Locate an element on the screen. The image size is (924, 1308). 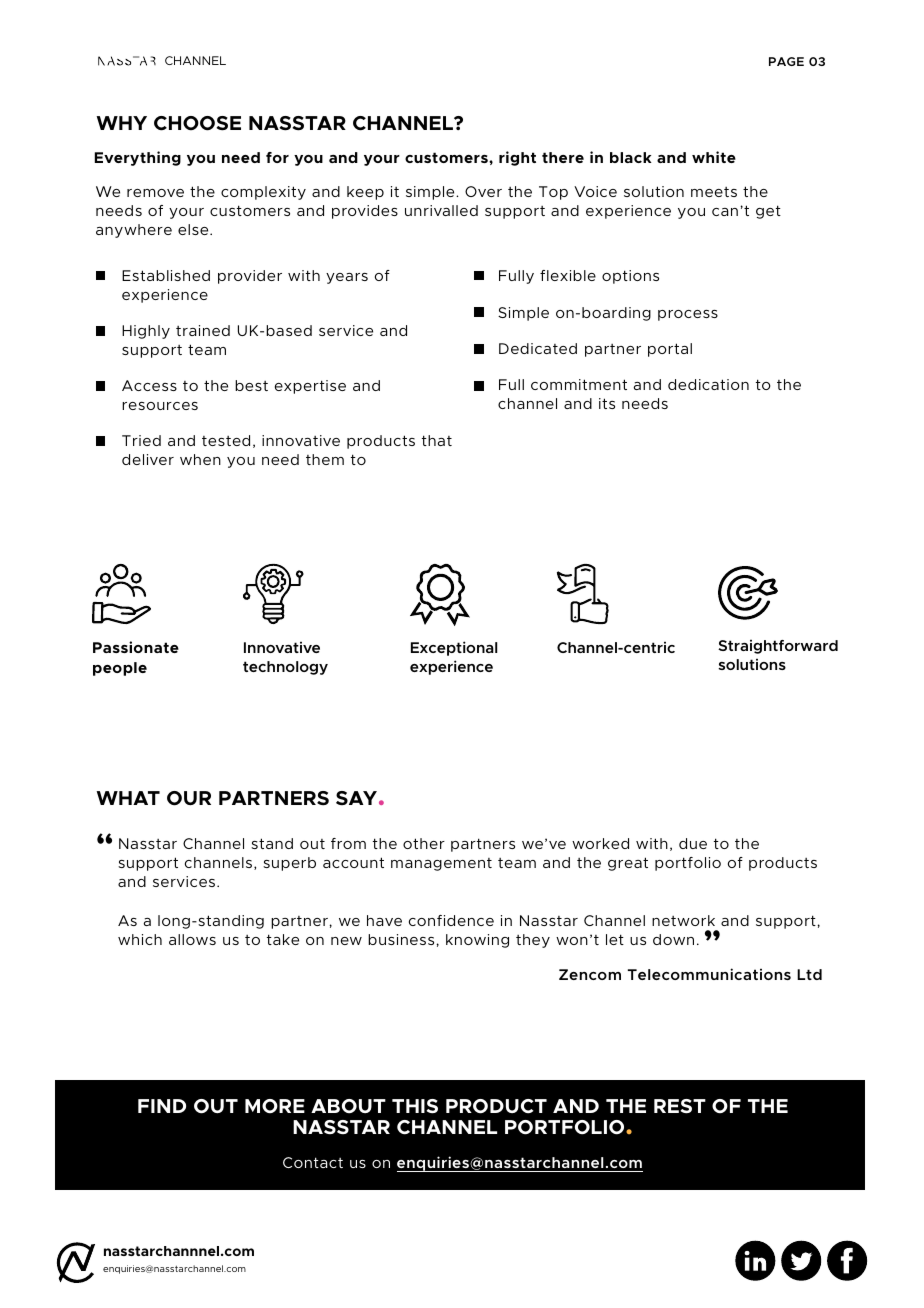
THIS is located at coordinates (415, 1106).
